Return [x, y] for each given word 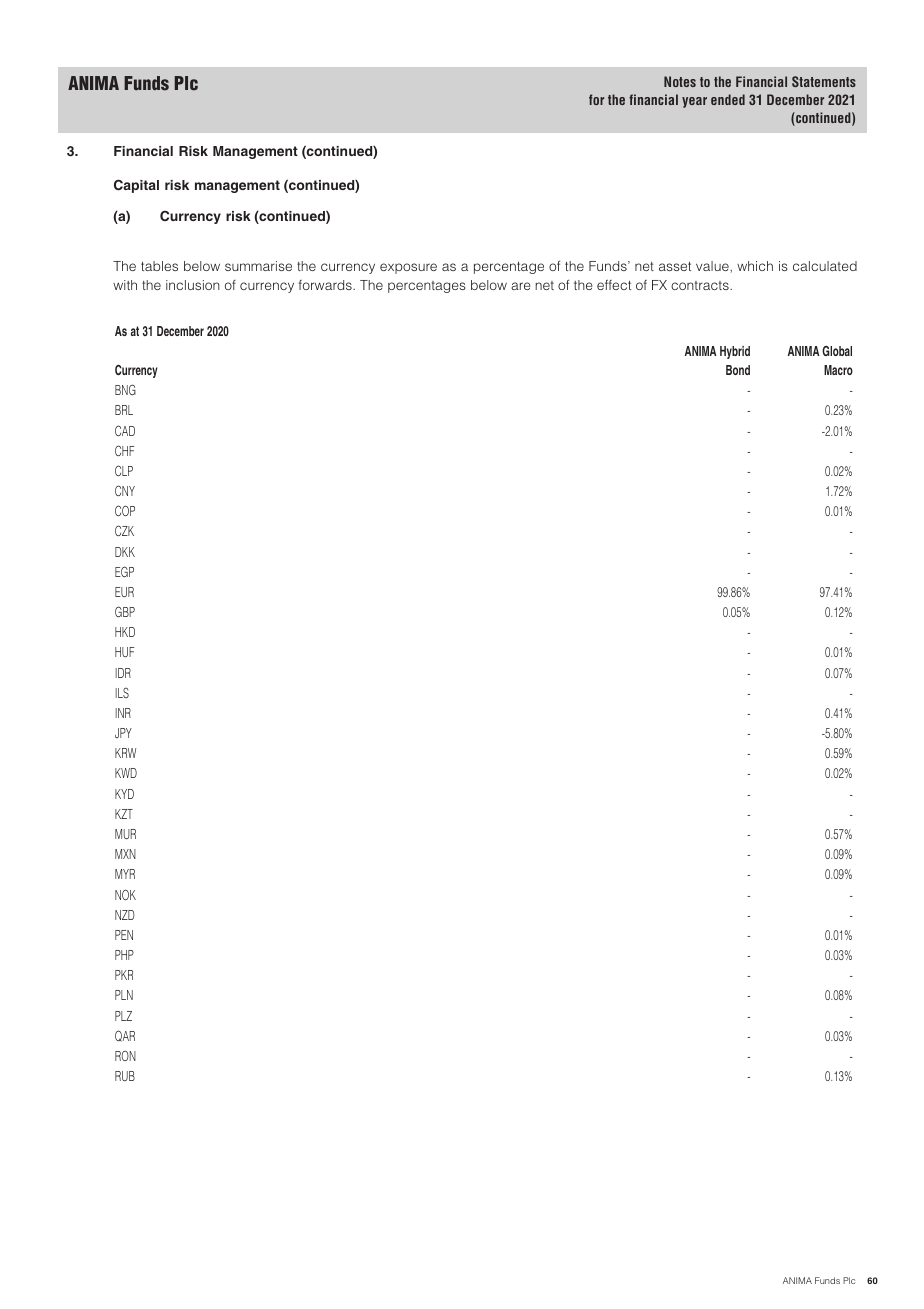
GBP [125, 611]
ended [728, 99]
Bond [738, 370]
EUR [124, 592]
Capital [136, 186]
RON [125, 1056]
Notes [680, 81]
